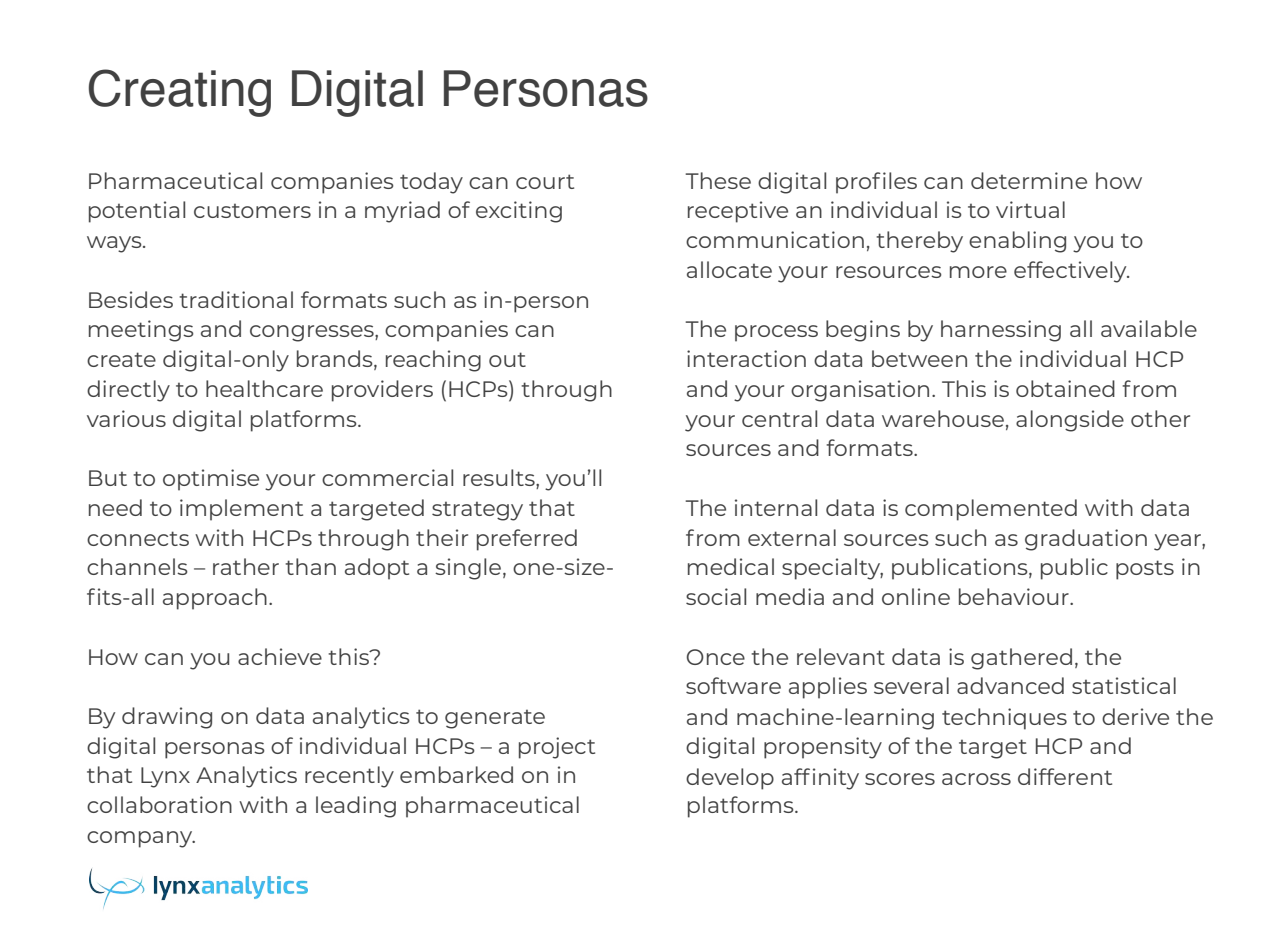  Describe the element at coordinates (1029, 180) in the page. I see `determine` at that location.
